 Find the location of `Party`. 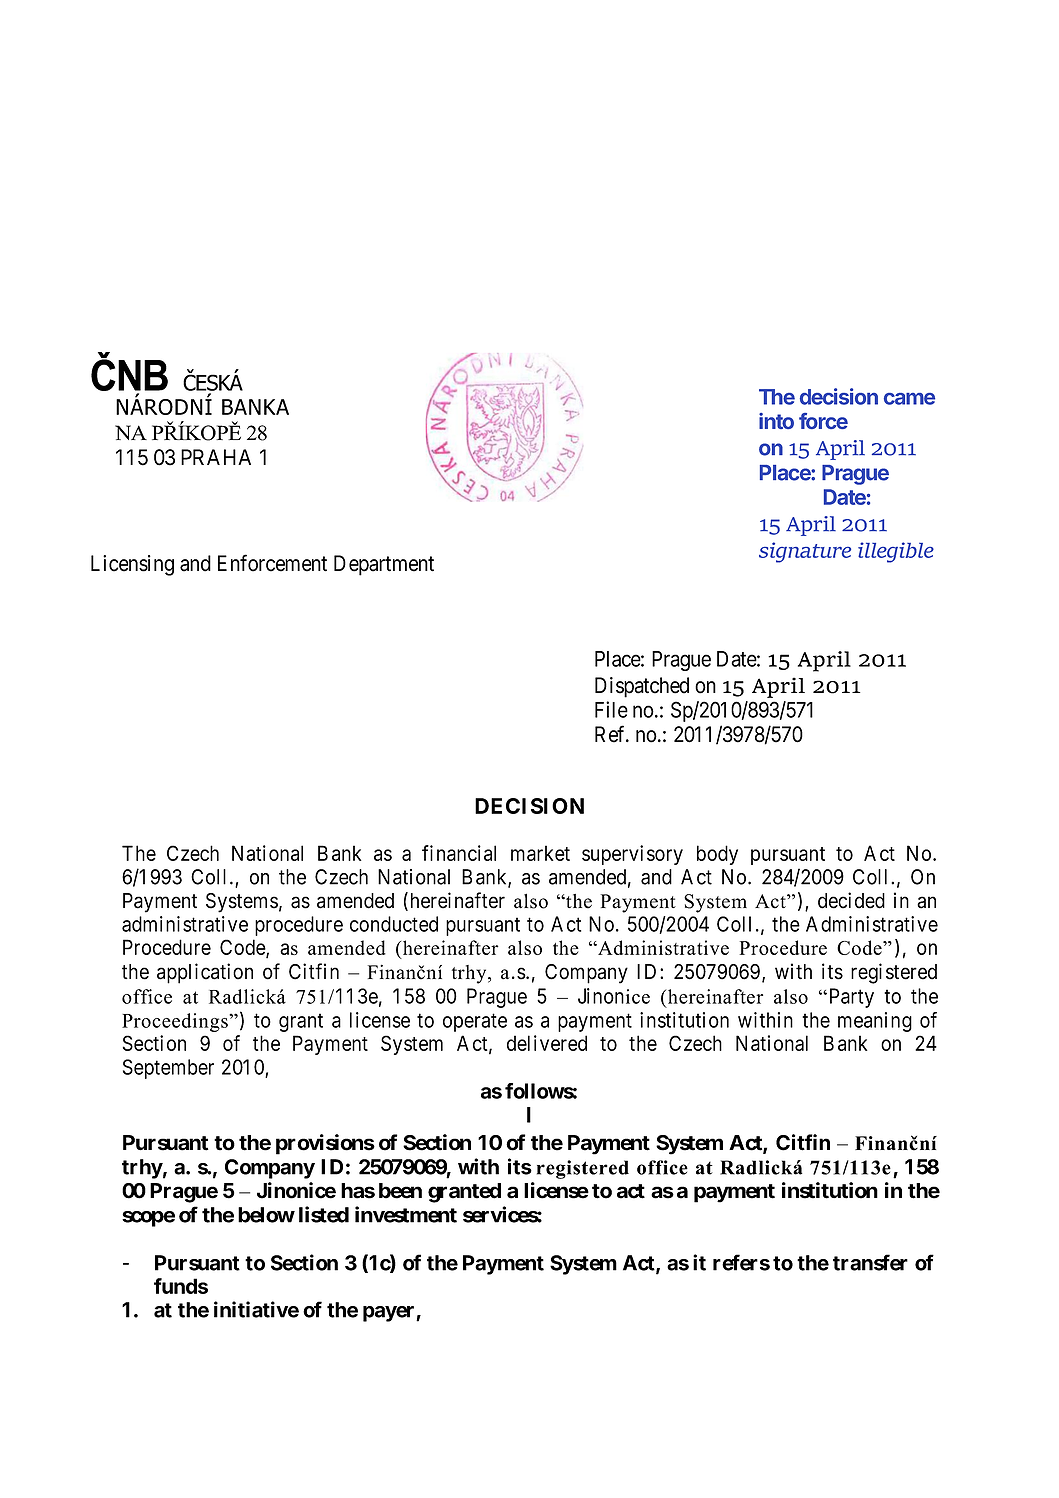

Party is located at coordinates (852, 998).
